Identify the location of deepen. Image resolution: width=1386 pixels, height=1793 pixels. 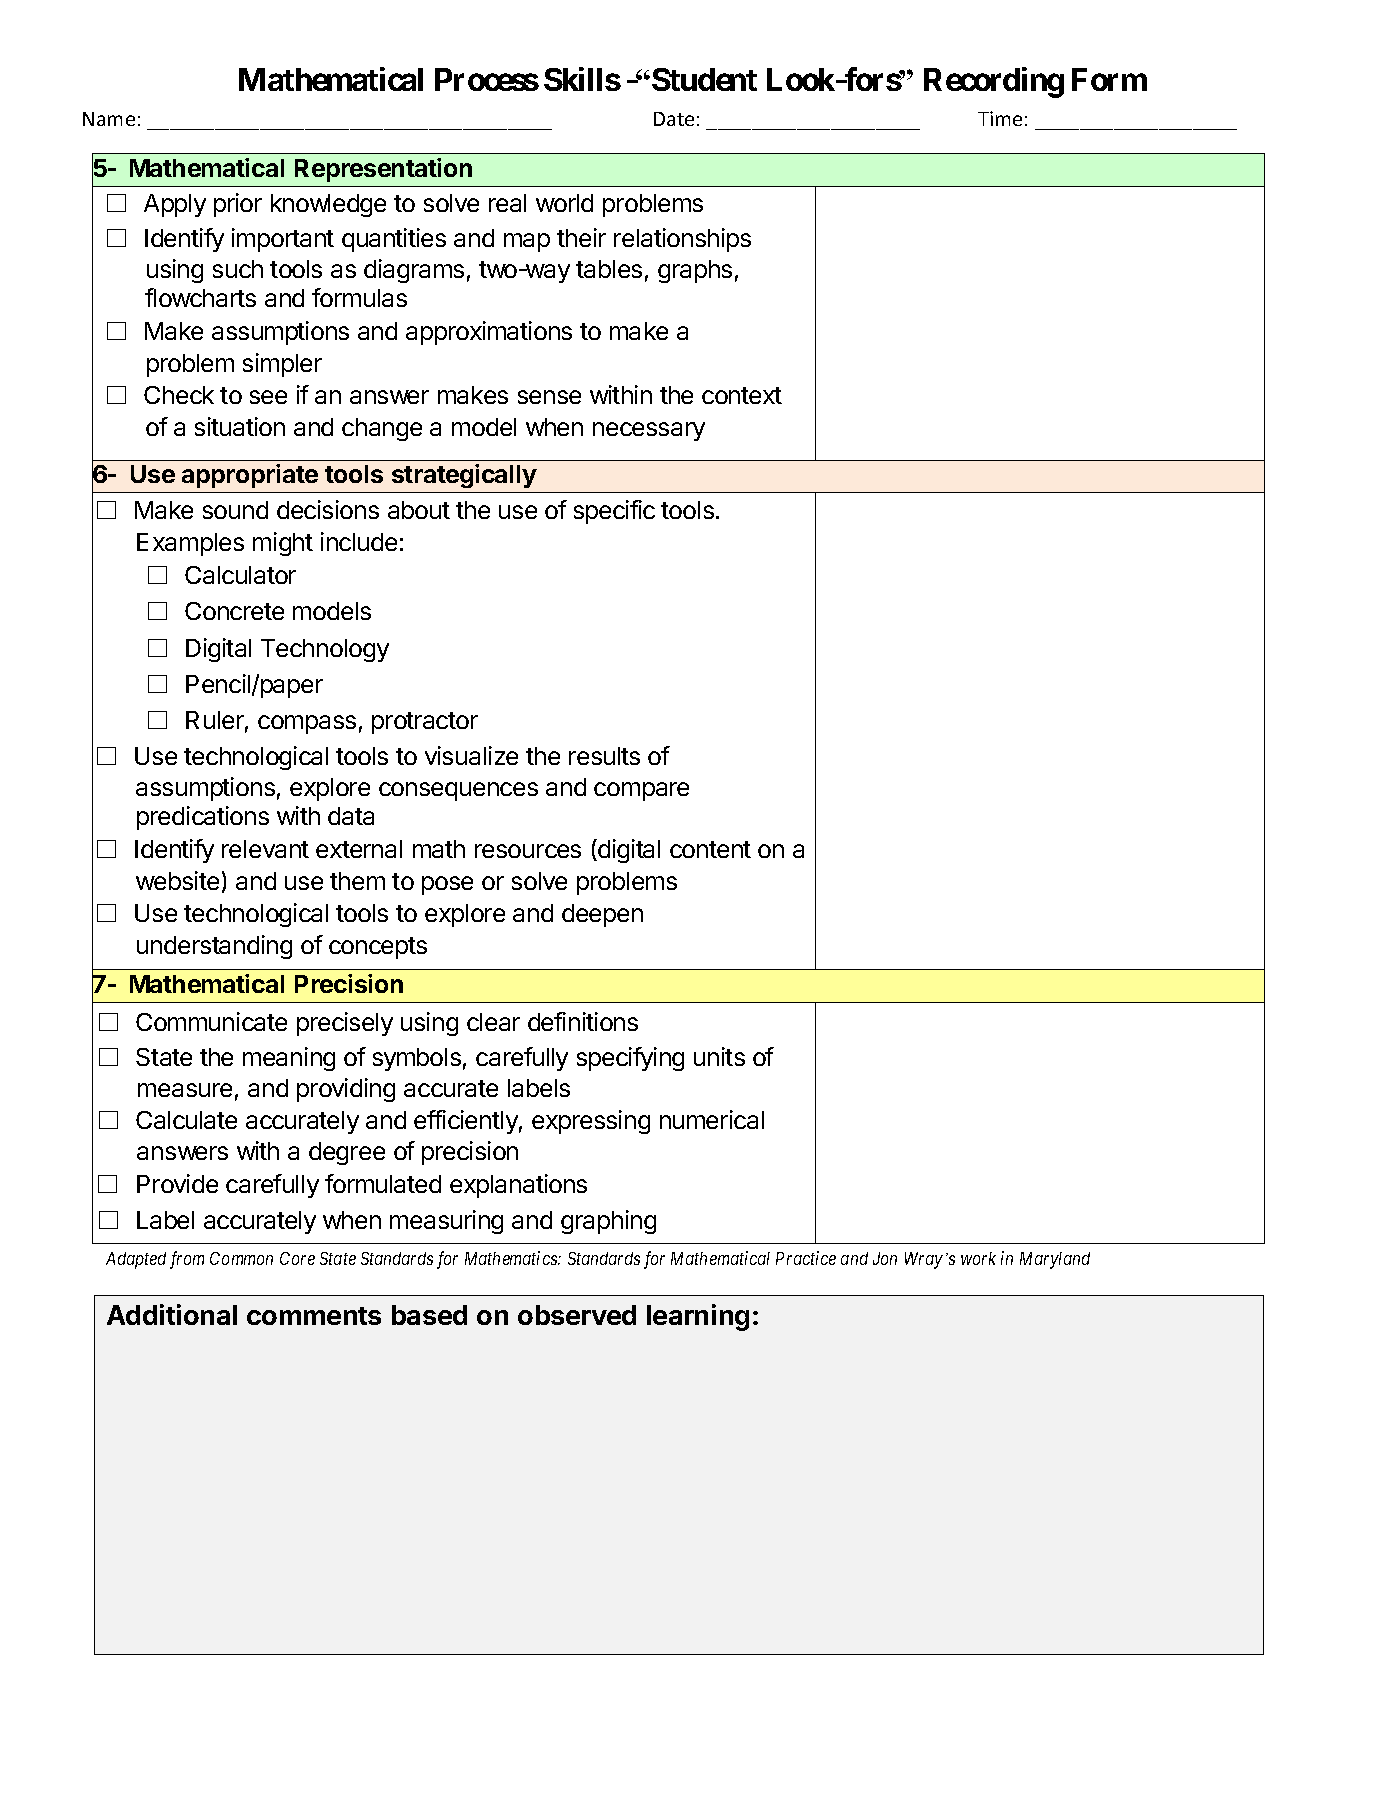
(602, 915).
